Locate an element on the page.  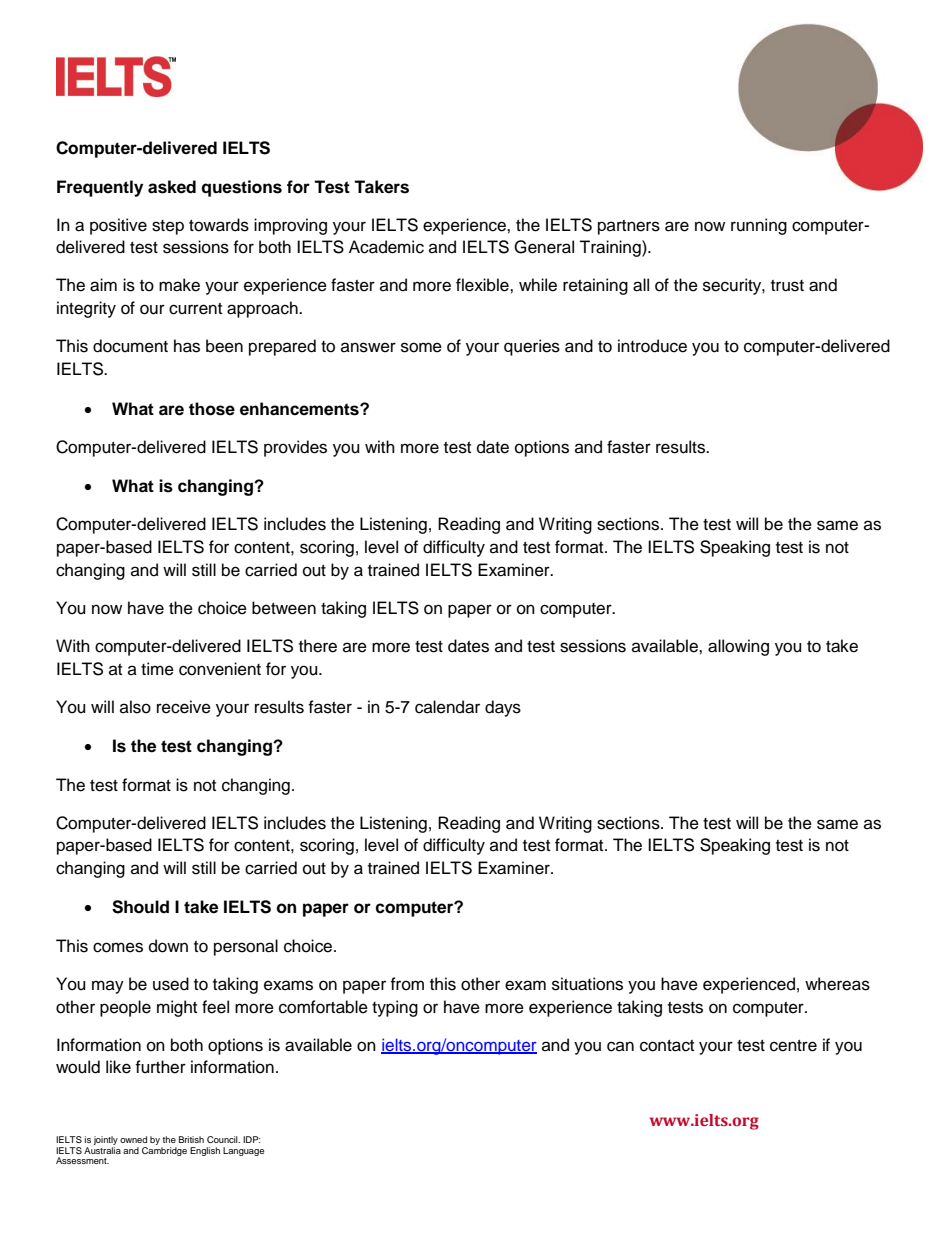
days is located at coordinates (503, 708).
